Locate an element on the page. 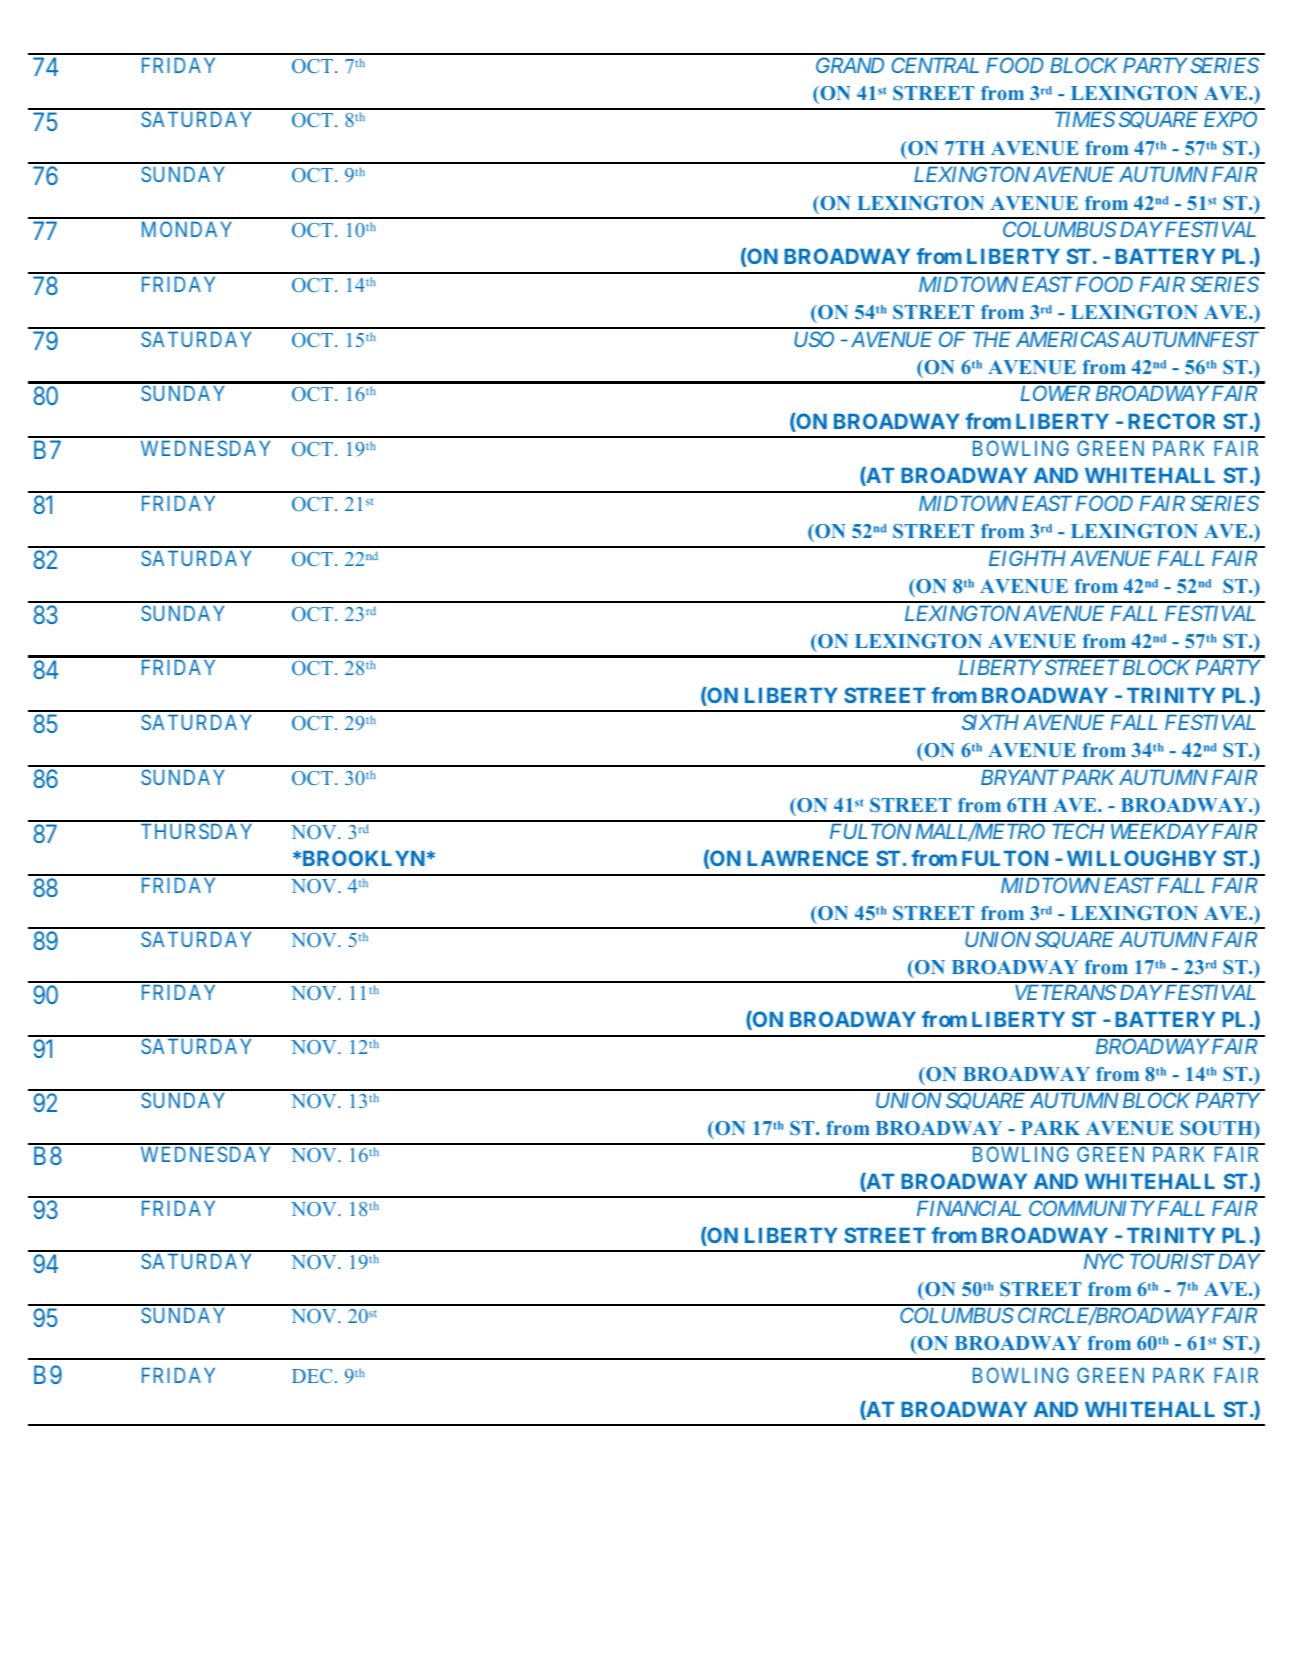 This image has height=1674, width=1293. GRAND is located at coordinates (850, 65).
